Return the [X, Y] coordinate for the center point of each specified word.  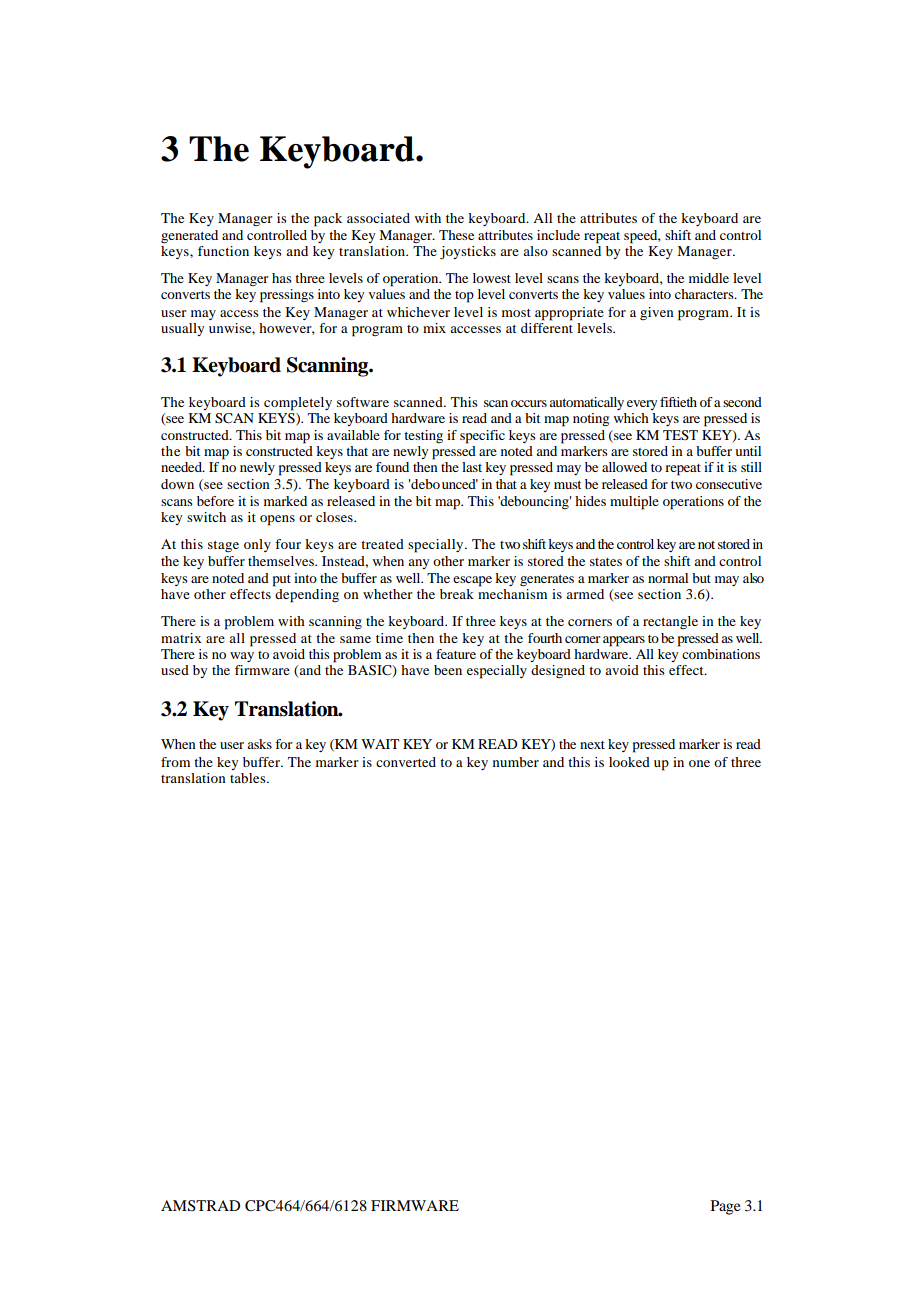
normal [668, 578]
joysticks [468, 253]
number [516, 762]
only [257, 545]
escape [472, 581]
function [223, 251]
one [699, 763]
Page [725, 1207]
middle [709, 278]
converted [406, 762]
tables [249, 778]
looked [629, 762]
